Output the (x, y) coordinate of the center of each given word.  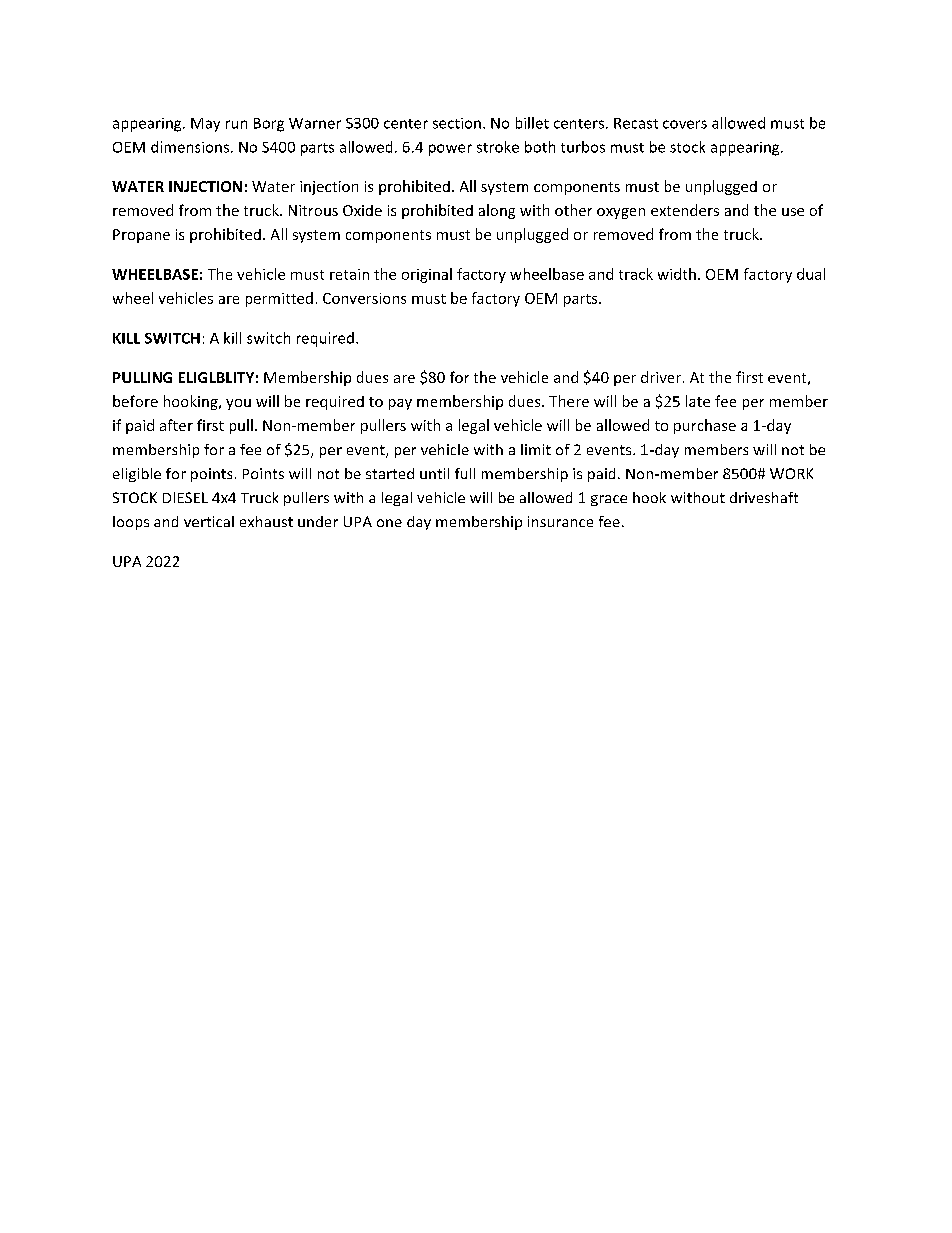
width (677, 274)
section (457, 123)
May (205, 125)
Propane (141, 236)
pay (400, 404)
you (238, 404)
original (427, 275)
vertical (209, 521)
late (698, 401)
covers (685, 124)
